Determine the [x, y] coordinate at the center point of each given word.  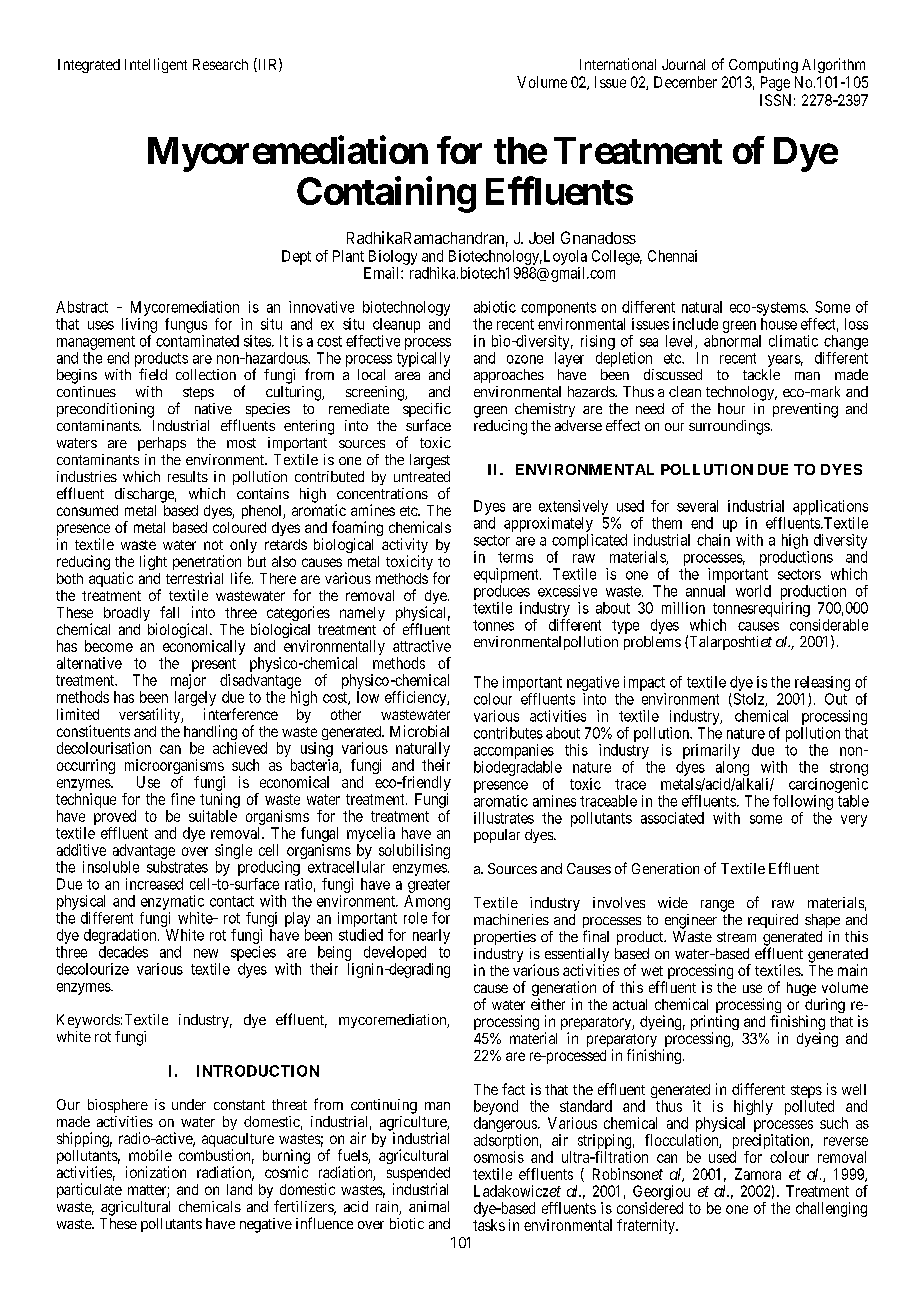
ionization [156, 1172]
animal [429, 1206]
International [618, 64]
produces [502, 592]
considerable [829, 625]
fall [169, 612]
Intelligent [156, 65]
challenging [831, 1209]
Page [775, 83]
